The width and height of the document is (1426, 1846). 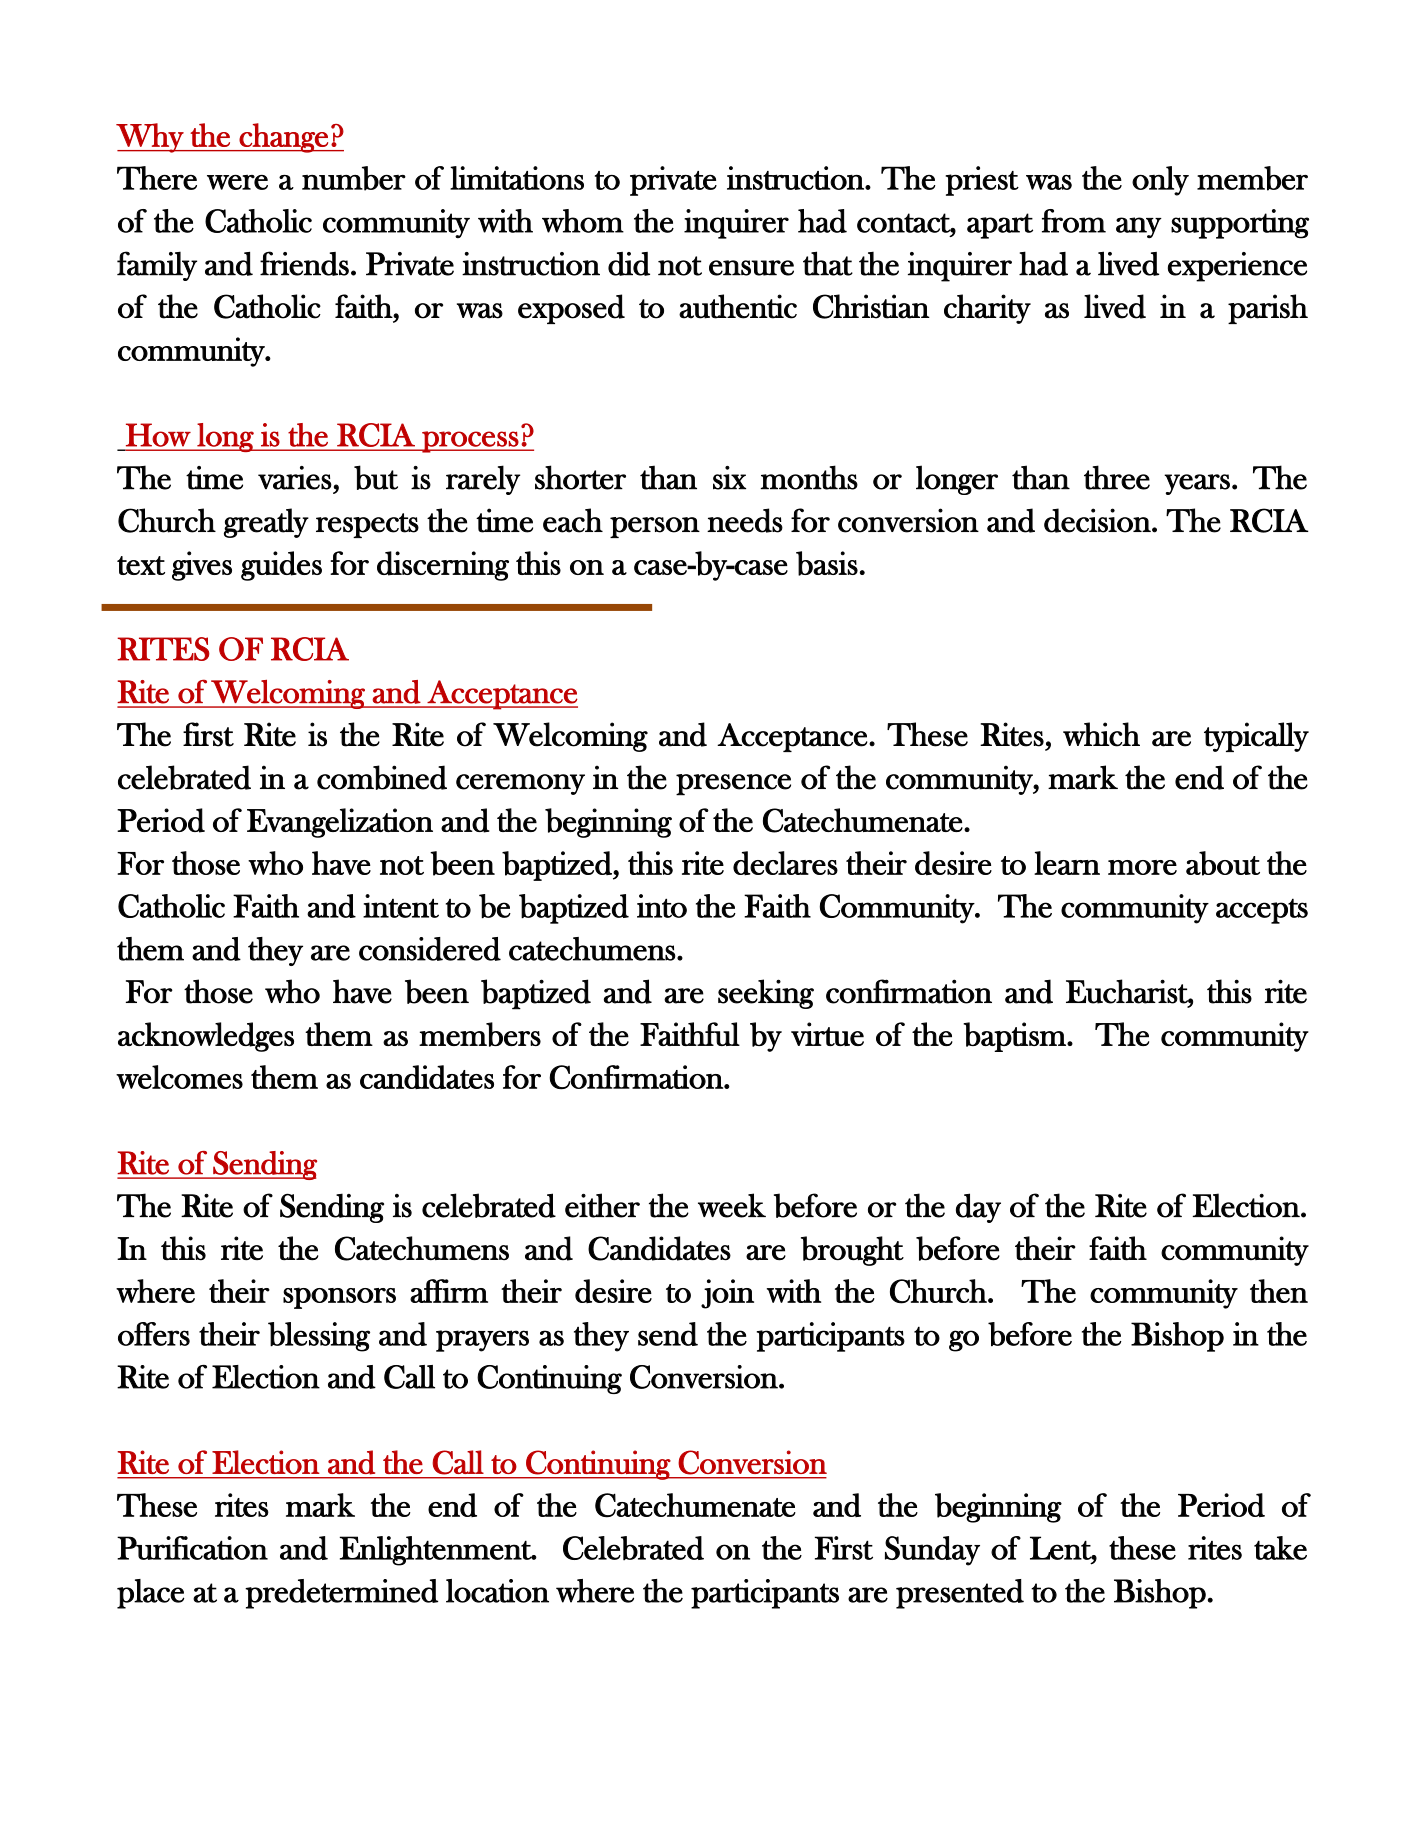 What do you see at coordinates (932, 1551) in the document?
I see `Sunday` at bounding box center [932, 1551].
